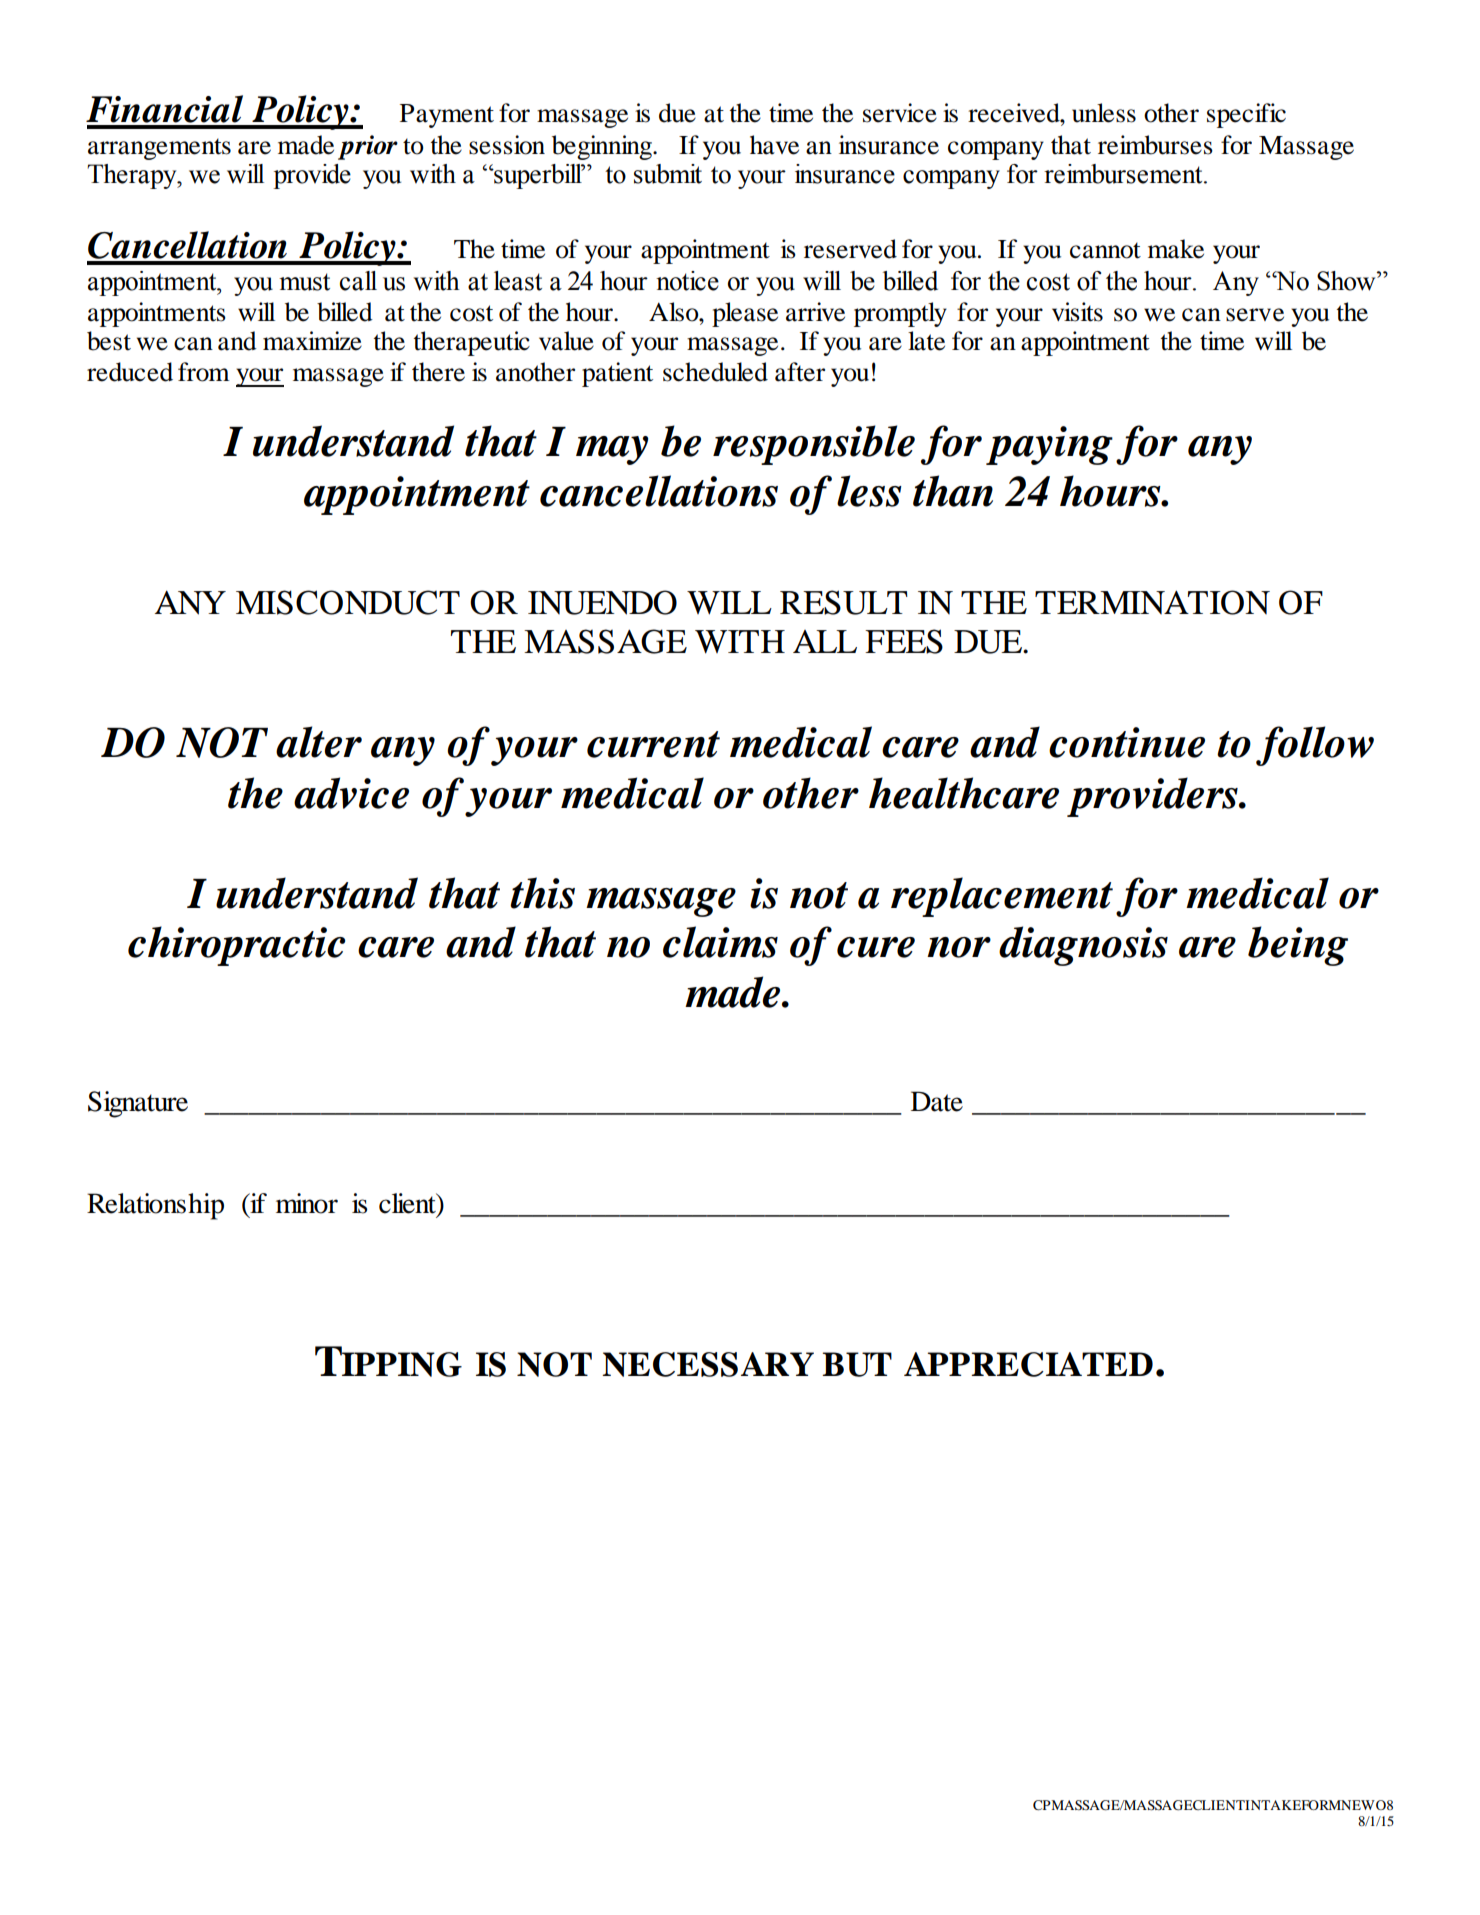 This screenshot has height=1915, width=1480. Describe the element at coordinates (668, 174) in the screenshot. I see `submit` at that location.
